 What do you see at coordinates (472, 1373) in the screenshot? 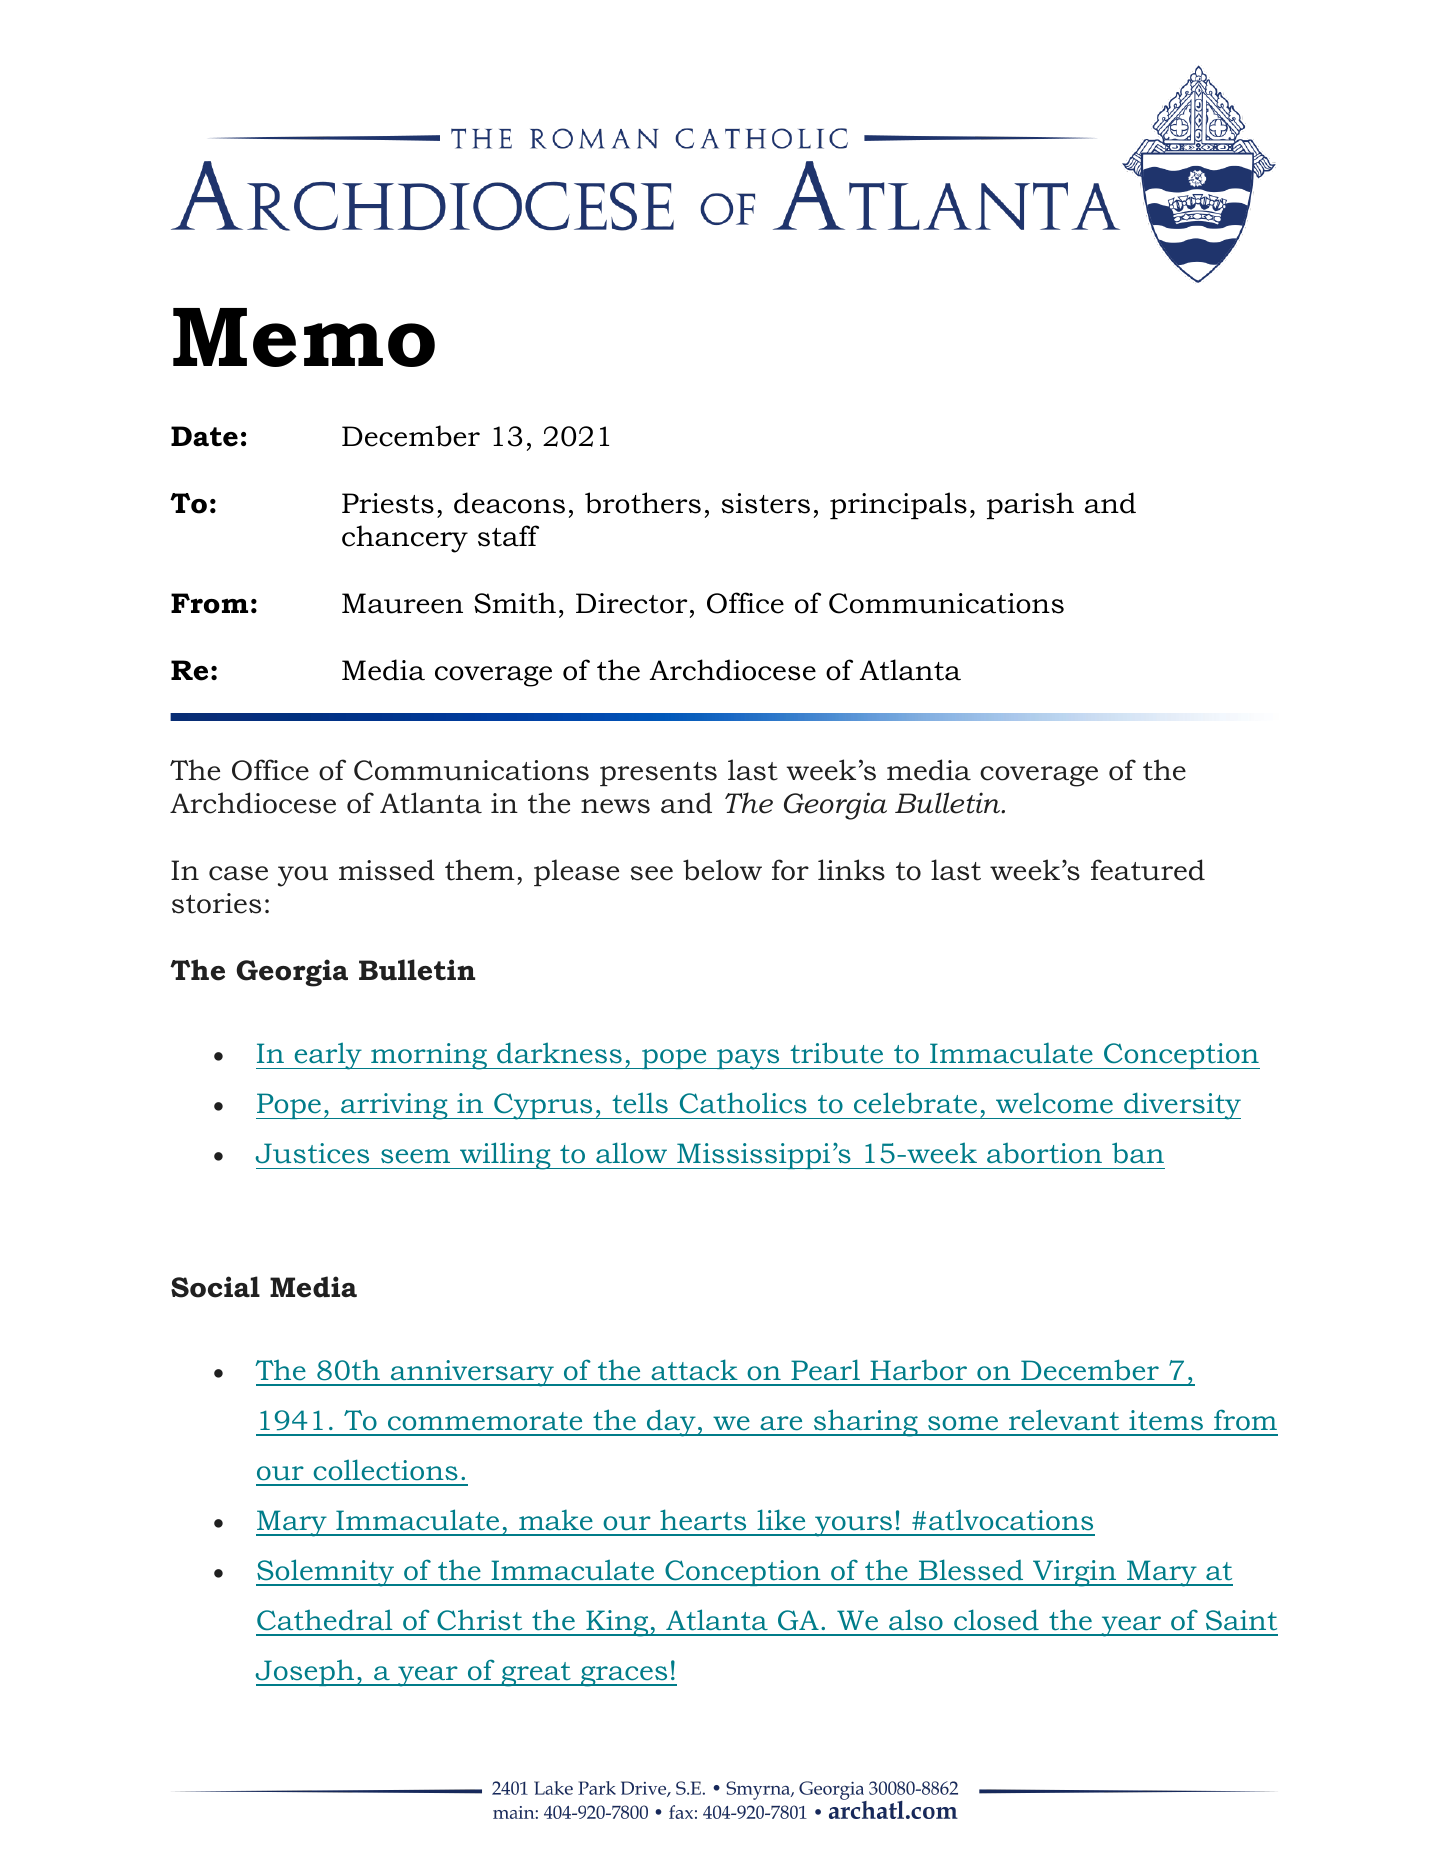
I see `anniversary` at bounding box center [472, 1373].
